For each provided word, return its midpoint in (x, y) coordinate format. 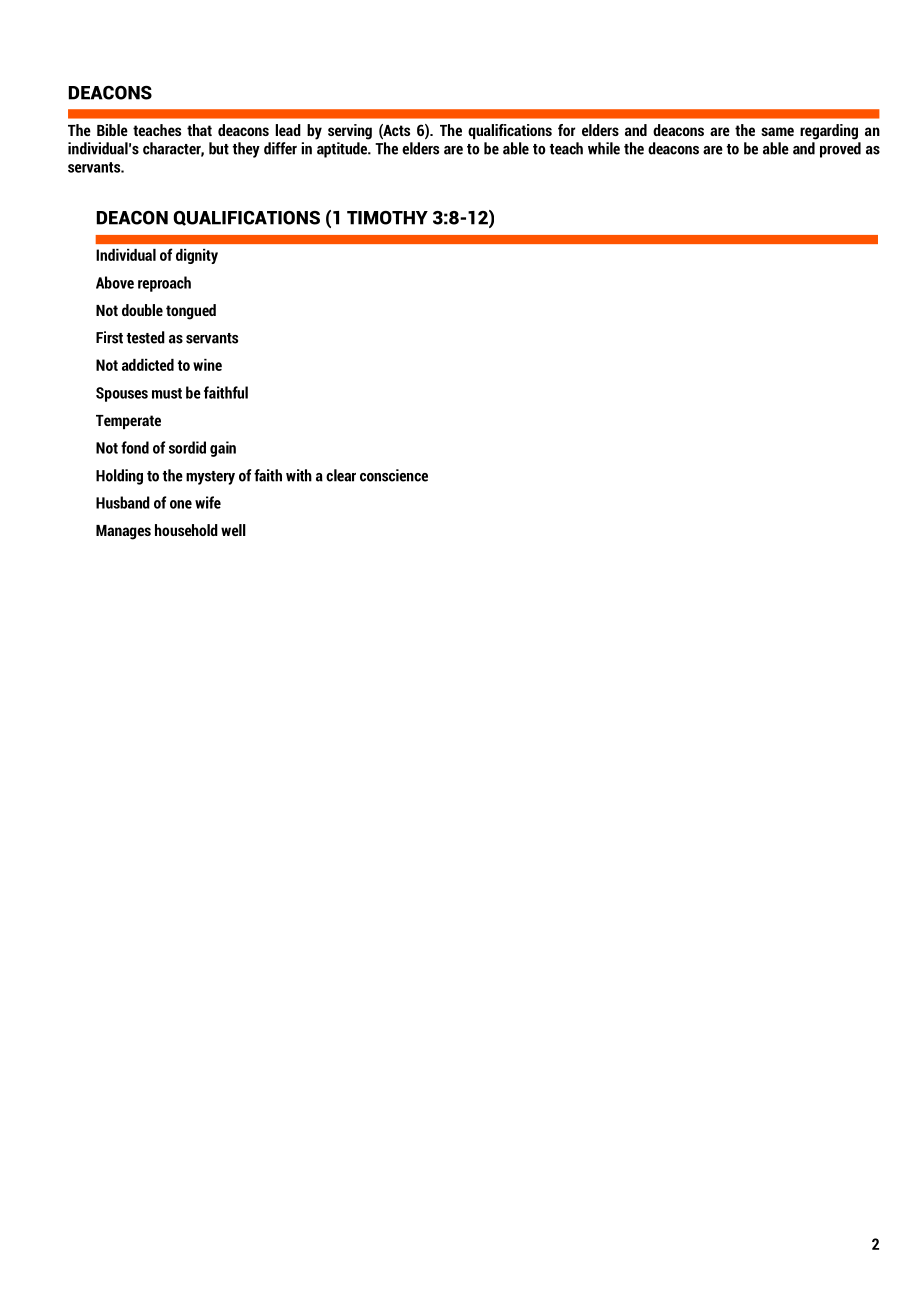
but (219, 148)
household (186, 530)
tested (146, 337)
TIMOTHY (387, 218)
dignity (197, 256)
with (299, 475)
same (777, 131)
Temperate (128, 422)
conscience (394, 475)
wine (207, 365)
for (566, 130)
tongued (191, 312)
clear (341, 475)
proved (840, 150)
